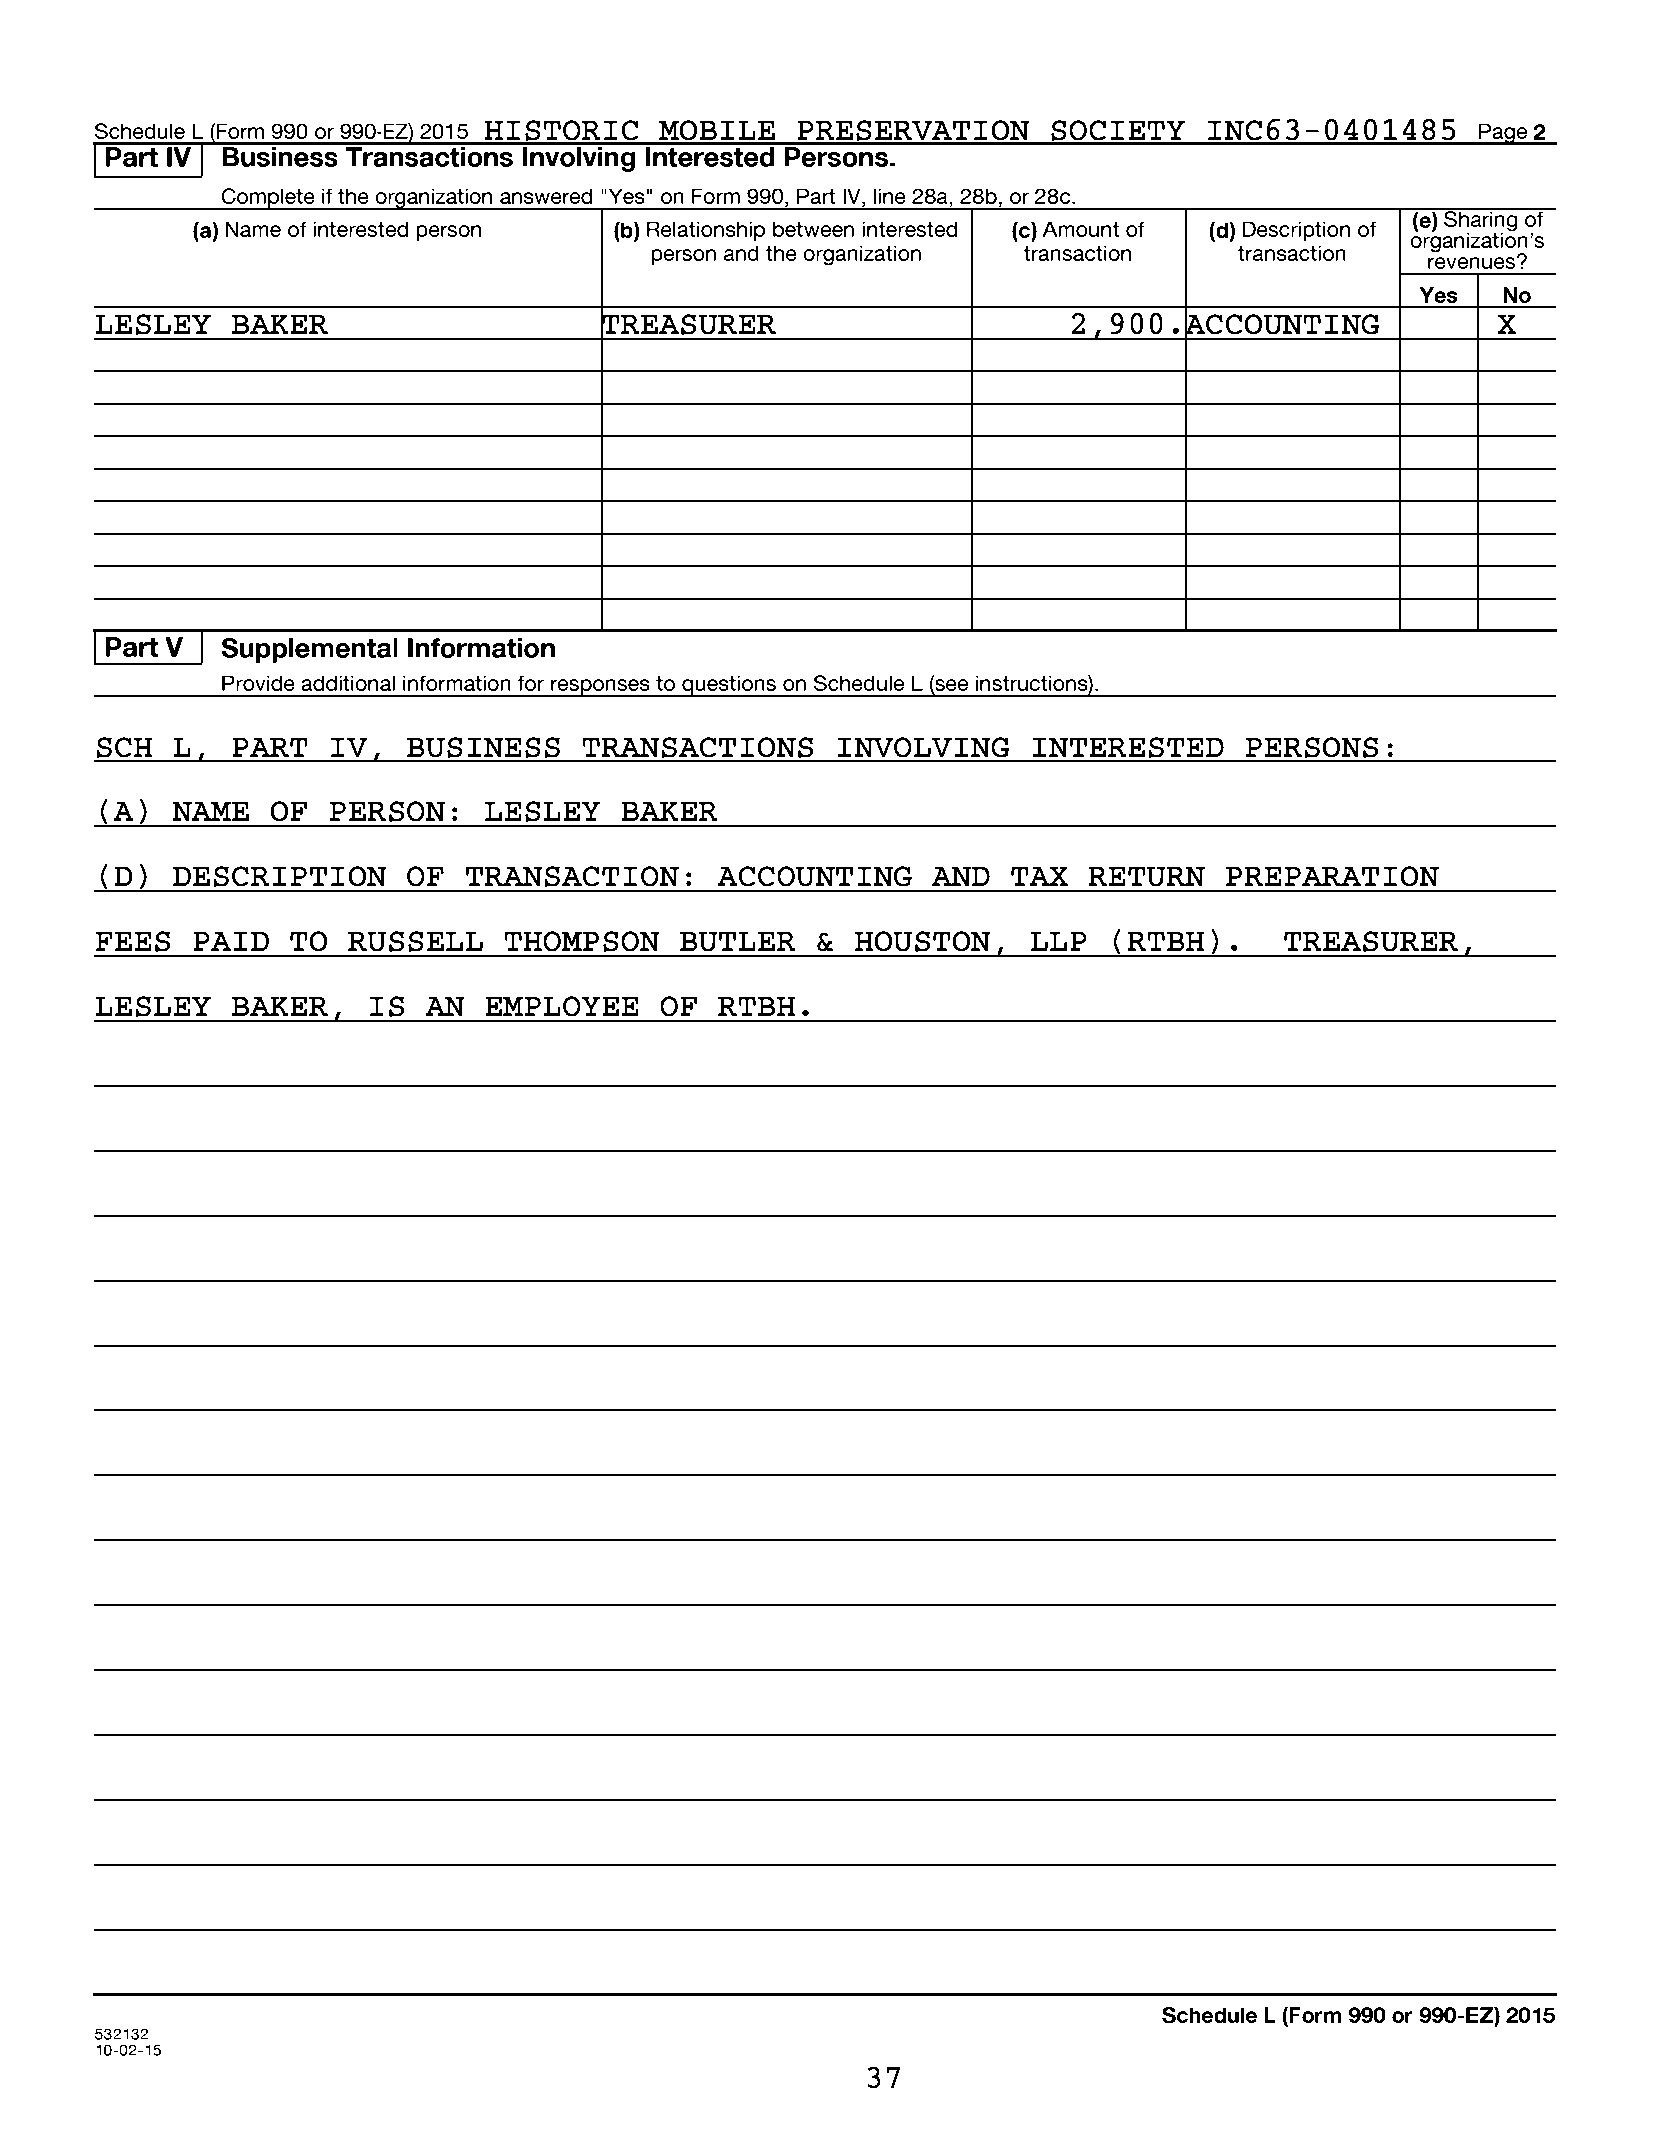 This document has width=1656, height=2143. What do you see at coordinates (738, 941) in the document?
I see `BUTLER` at bounding box center [738, 941].
